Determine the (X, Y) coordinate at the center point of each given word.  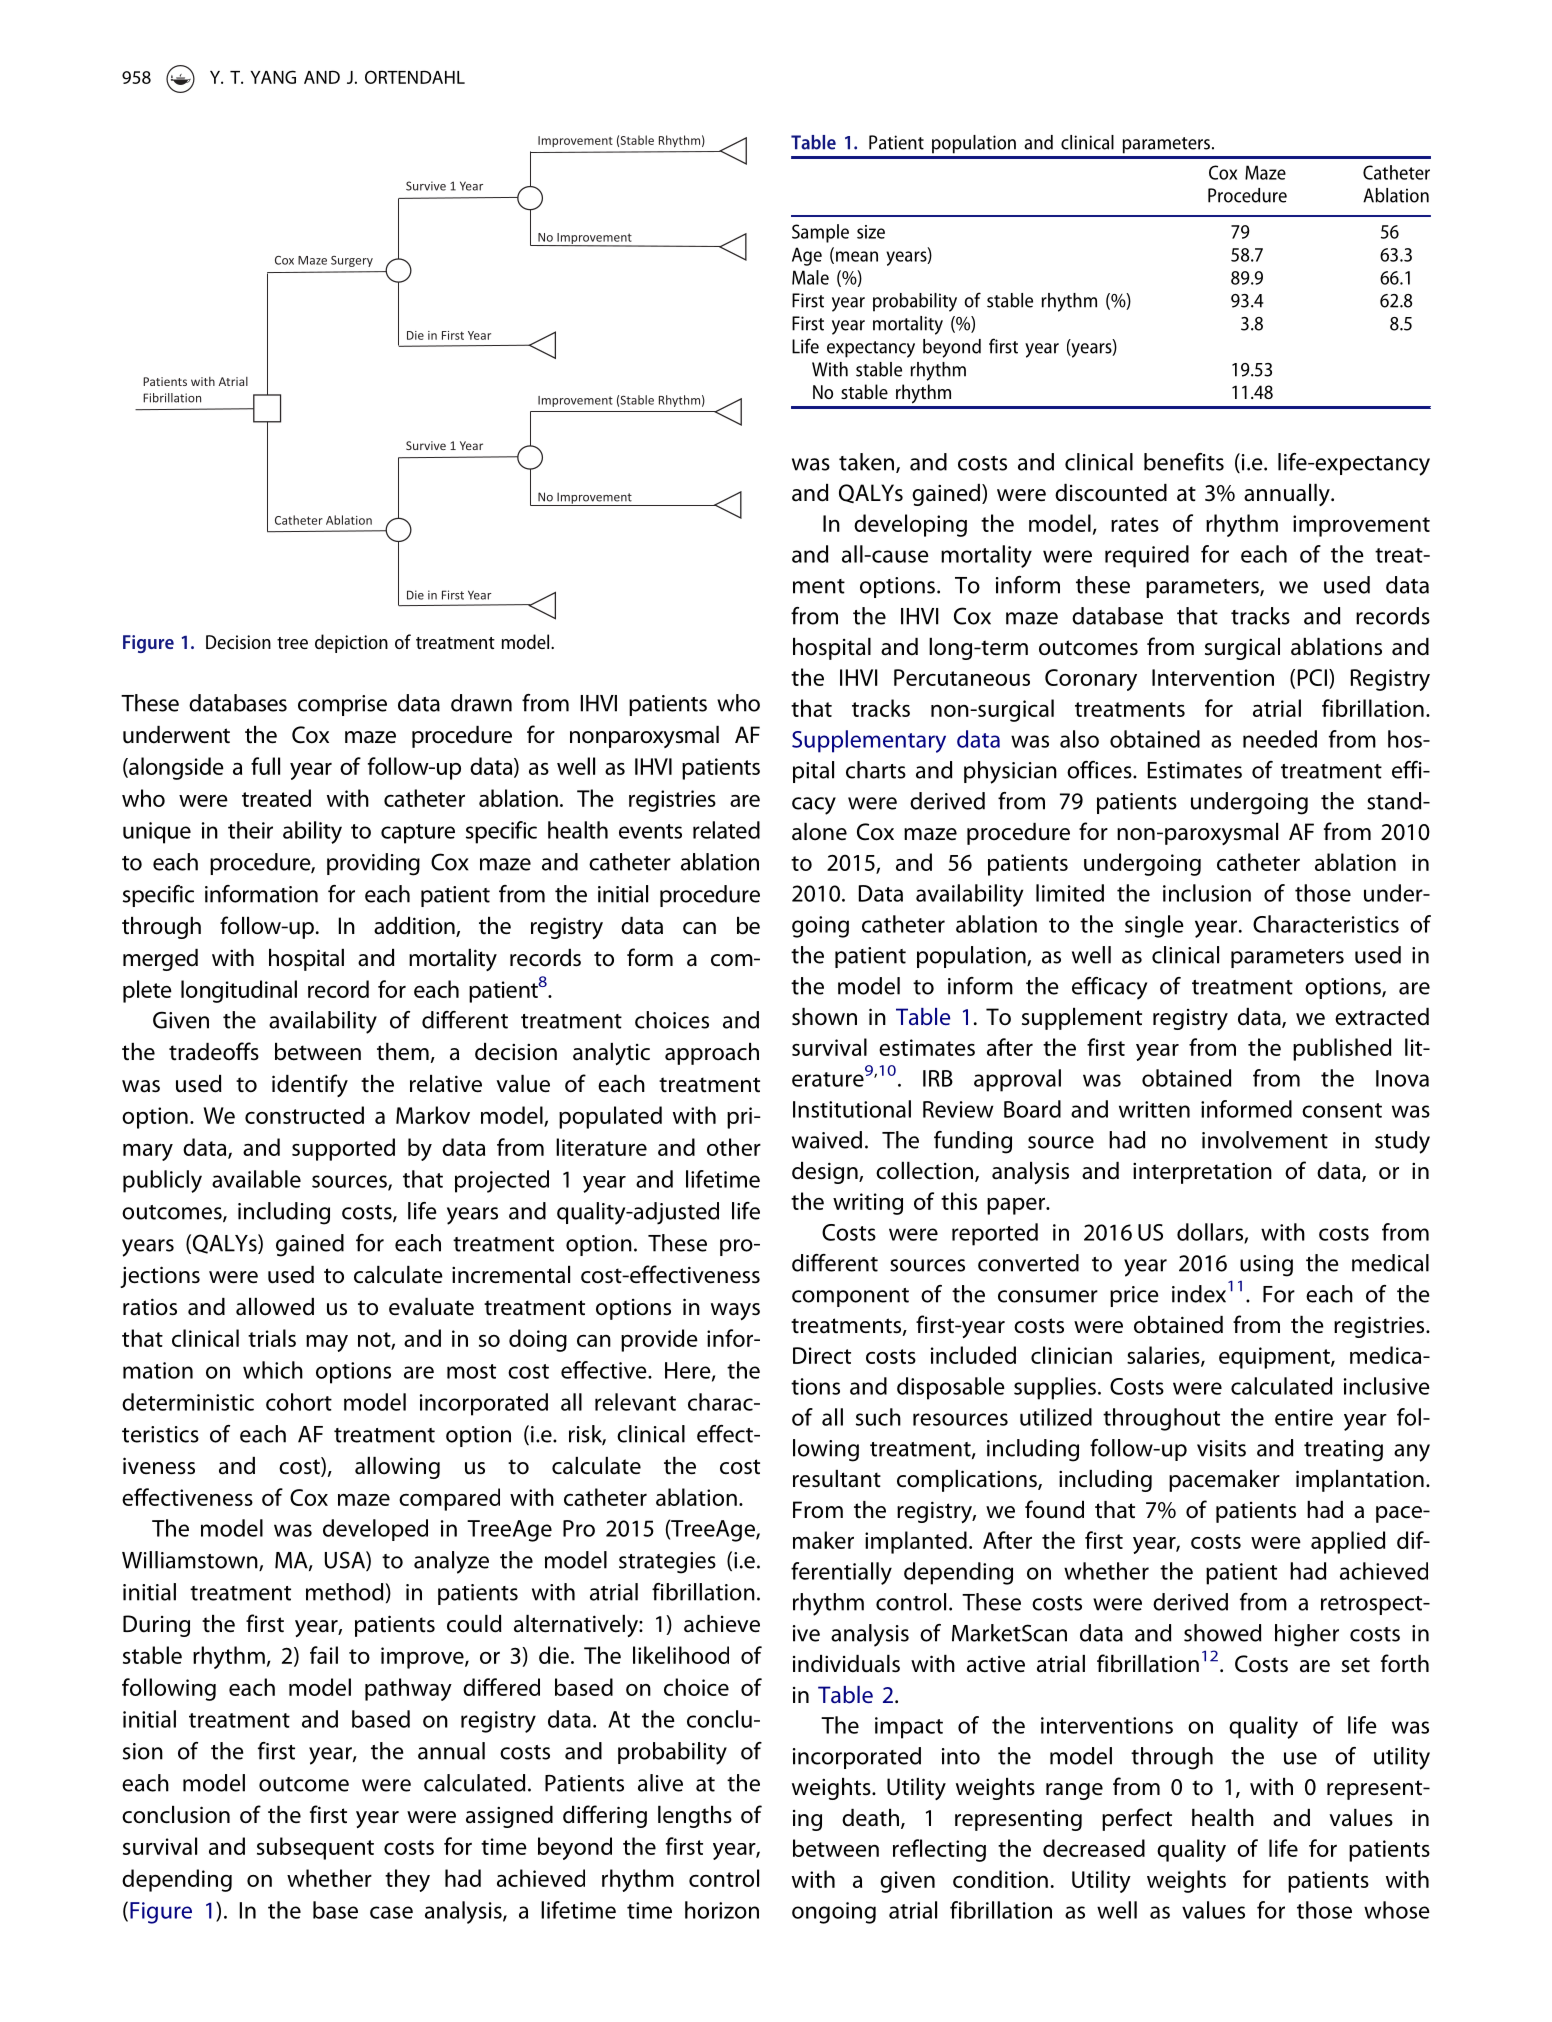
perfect (1137, 1819)
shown (824, 1017)
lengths (695, 1817)
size (871, 232)
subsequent (315, 1848)
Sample (820, 233)
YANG (273, 77)
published (1342, 1049)
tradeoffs (214, 1051)
